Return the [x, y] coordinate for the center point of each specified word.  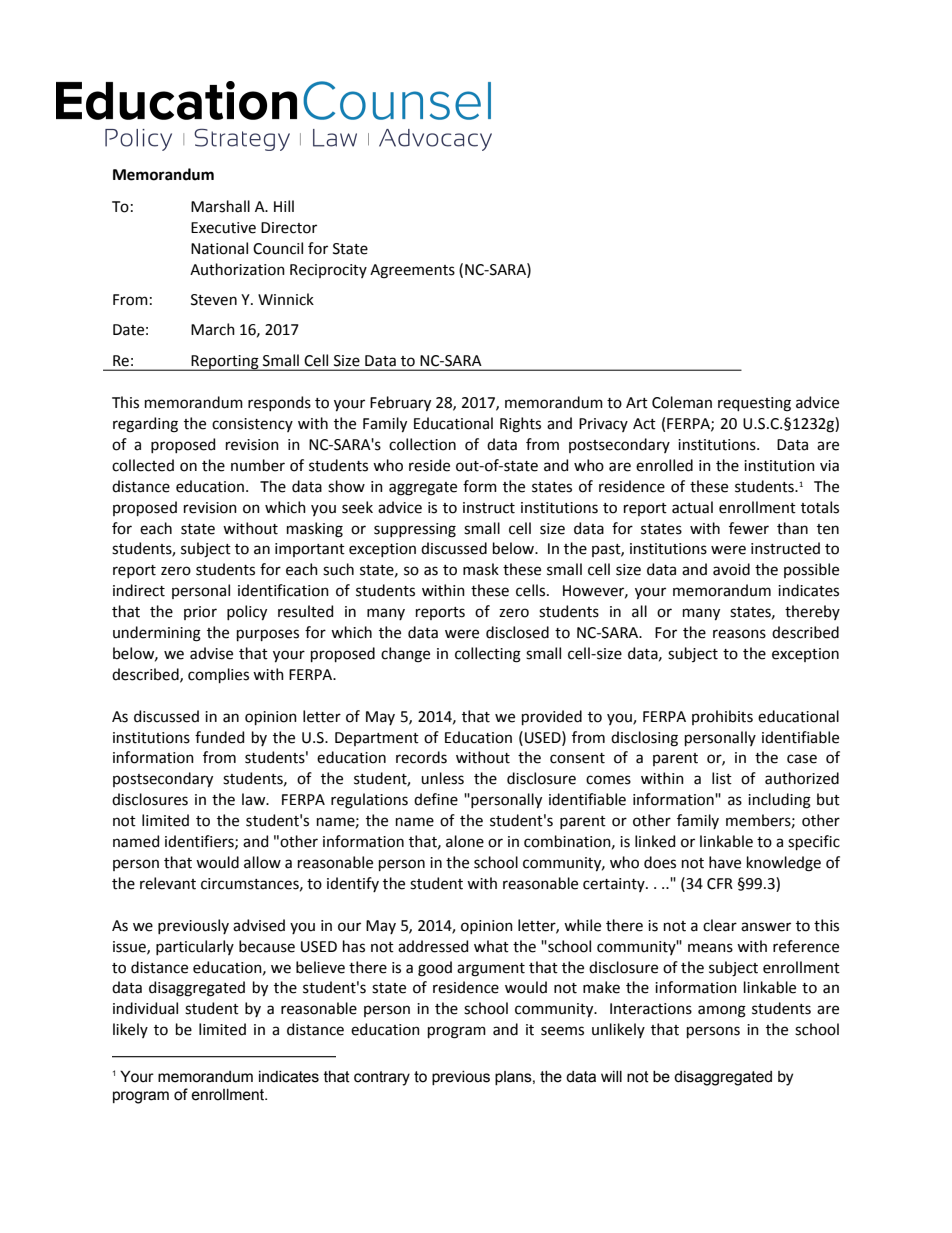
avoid [731, 569]
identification [283, 590]
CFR [720, 884]
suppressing [415, 530]
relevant [168, 883]
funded [219, 737]
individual [145, 1008]
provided [552, 717]
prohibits [722, 717]
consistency [252, 425]
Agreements [412, 271]
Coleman [682, 402]
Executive [223, 228]
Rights [520, 425]
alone [465, 841]
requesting [754, 404]
